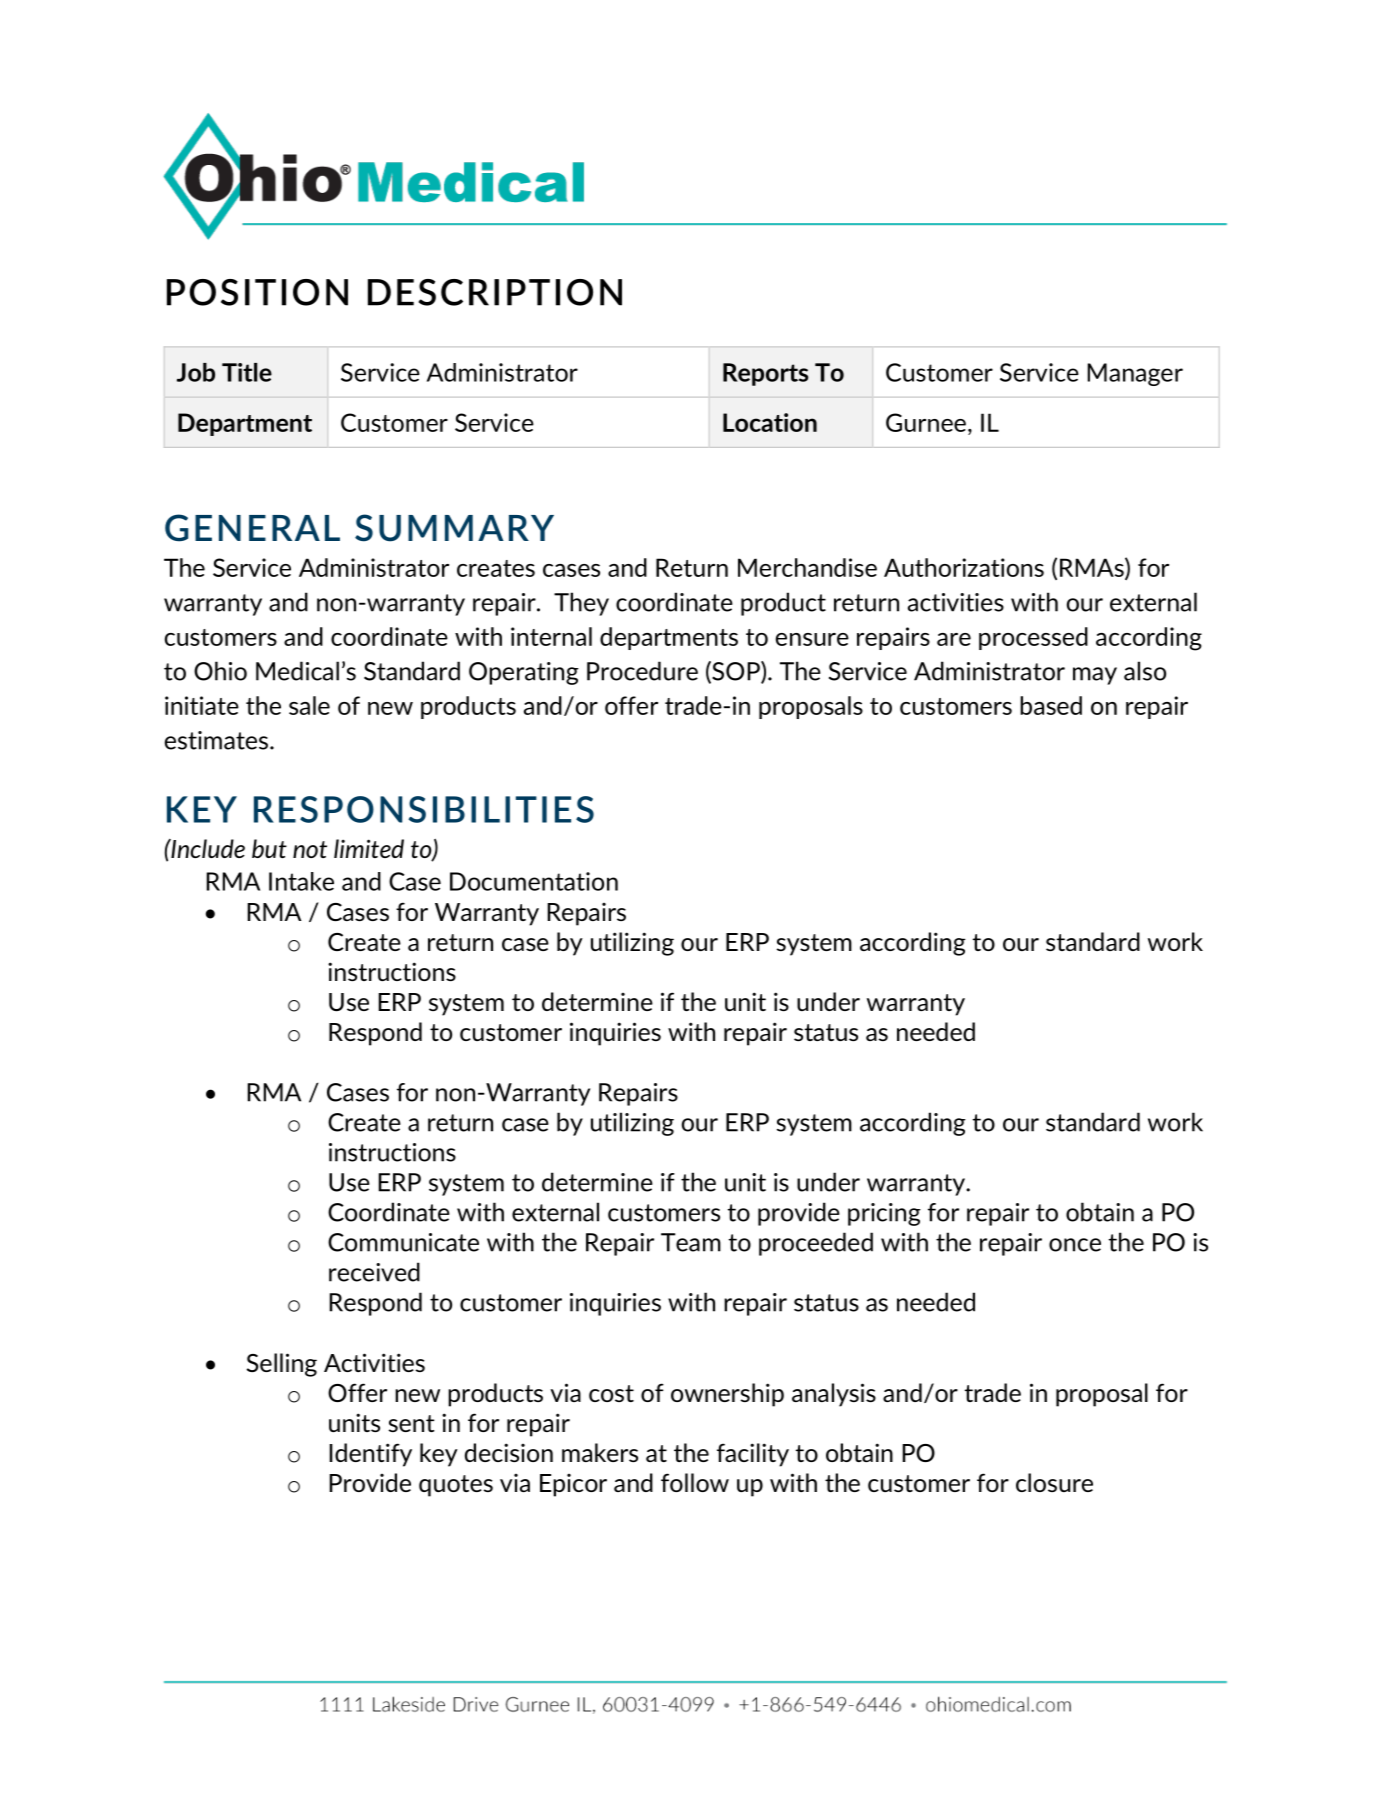 The width and height of the document is (1391, 1800). I want to click on Manager, so click(1135, 374).
